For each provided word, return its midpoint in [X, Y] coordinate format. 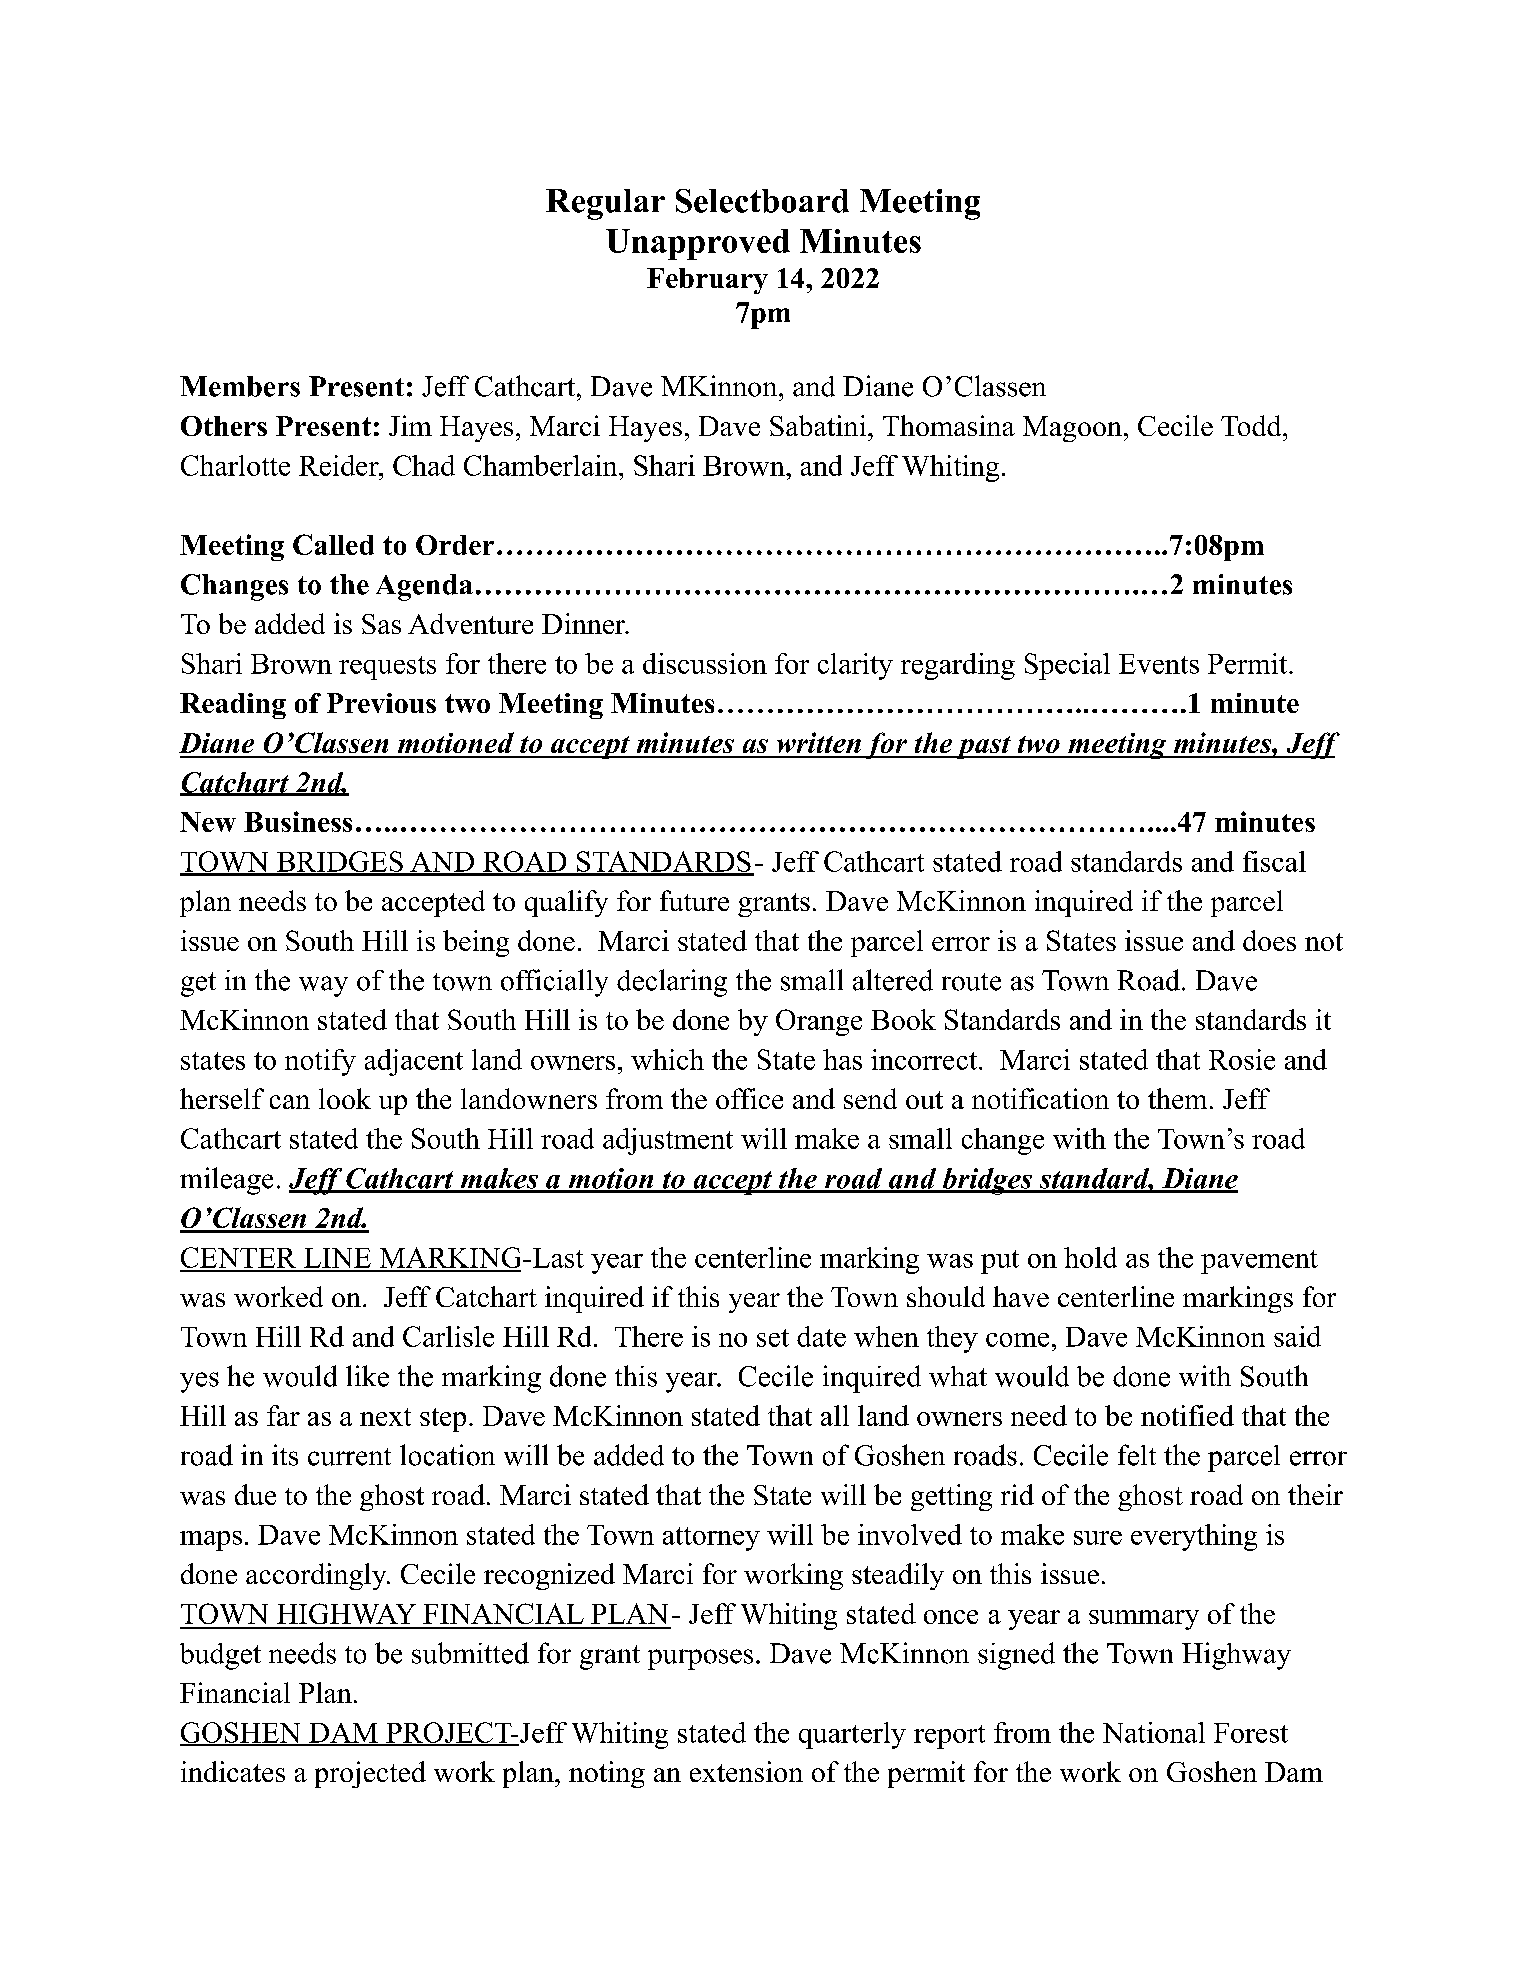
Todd [1252, 425]
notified [1187, 1415]
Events [1159, 664]
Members [240, 386]
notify [320, 1062]
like [367, 1376]
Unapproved [698, 244]
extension [746, 1771]
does [1269, 940]
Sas [381, 624]
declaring [672, 983]
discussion [705, 663]
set [773, 1338]
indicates [233, 1771]
